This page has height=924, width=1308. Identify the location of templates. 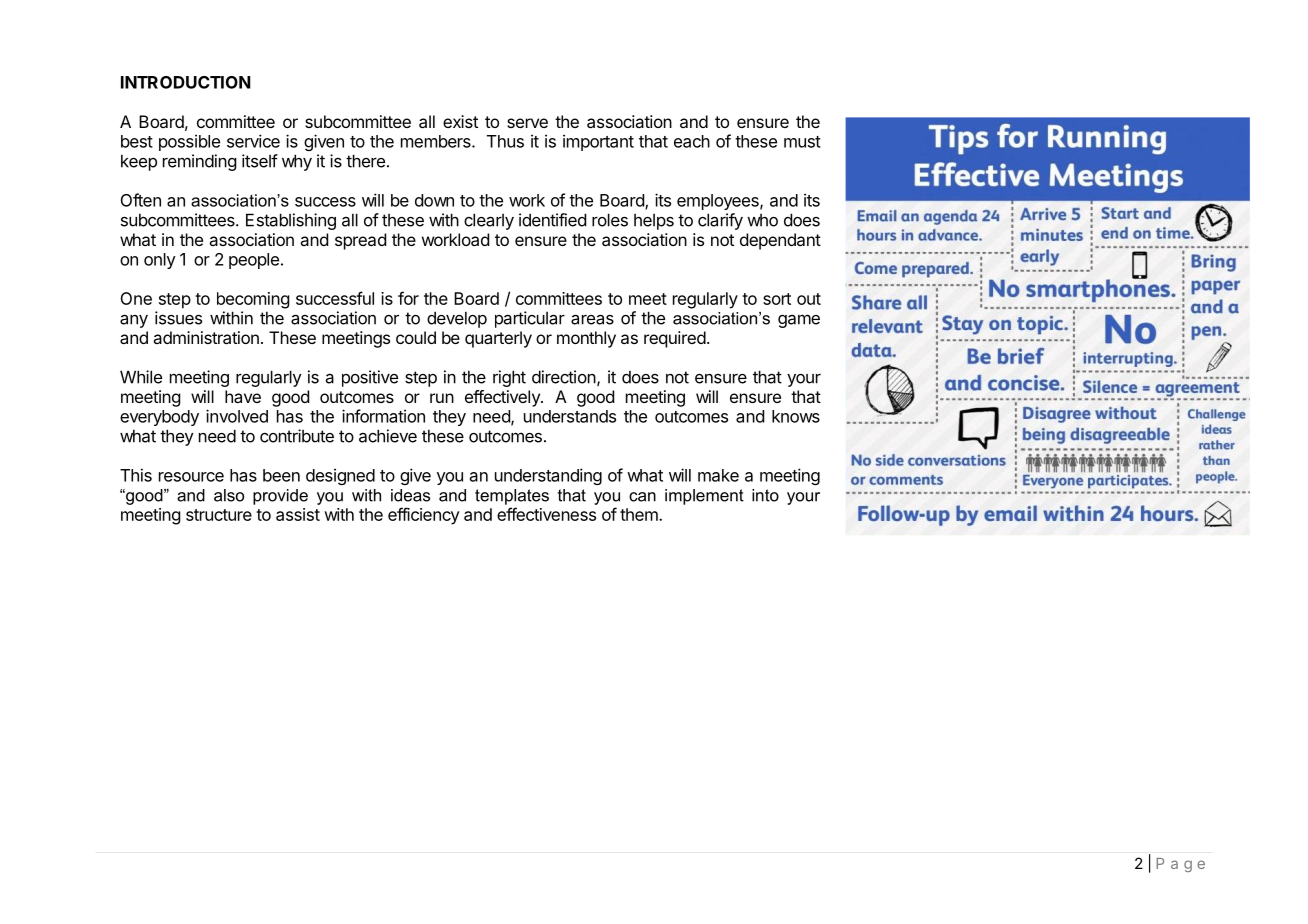
(512, 497).
